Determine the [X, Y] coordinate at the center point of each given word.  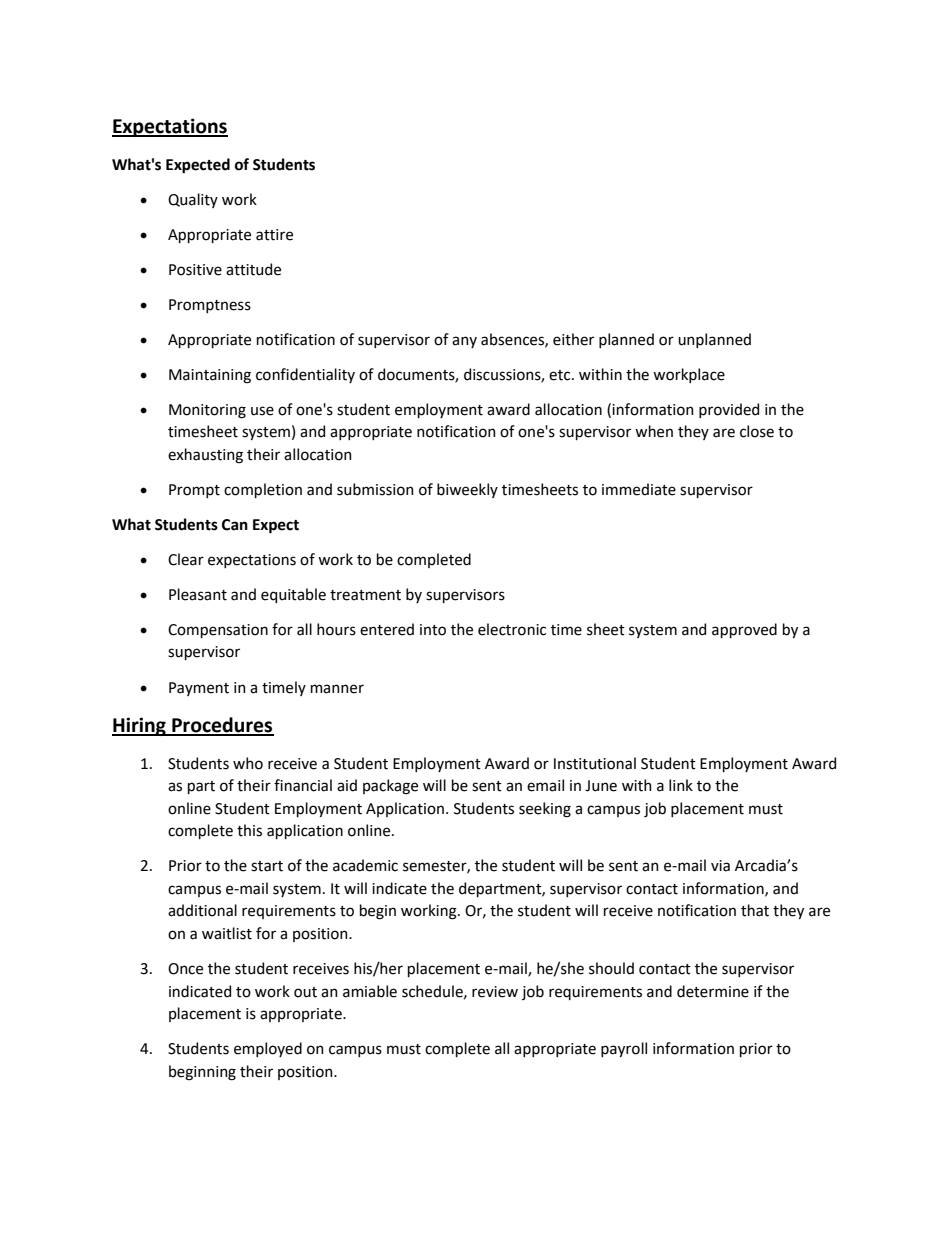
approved [744, 630]
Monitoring [207, 411]
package [390, 787]
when [654, 431]
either [573, 339]
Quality [193, 200]
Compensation [218, 631]
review [495, 992]
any [464, 342]
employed [268, 1049]
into [433, 630]
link [681, 785]
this [249, 830]
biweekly [467, 490]
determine [713, 991]
